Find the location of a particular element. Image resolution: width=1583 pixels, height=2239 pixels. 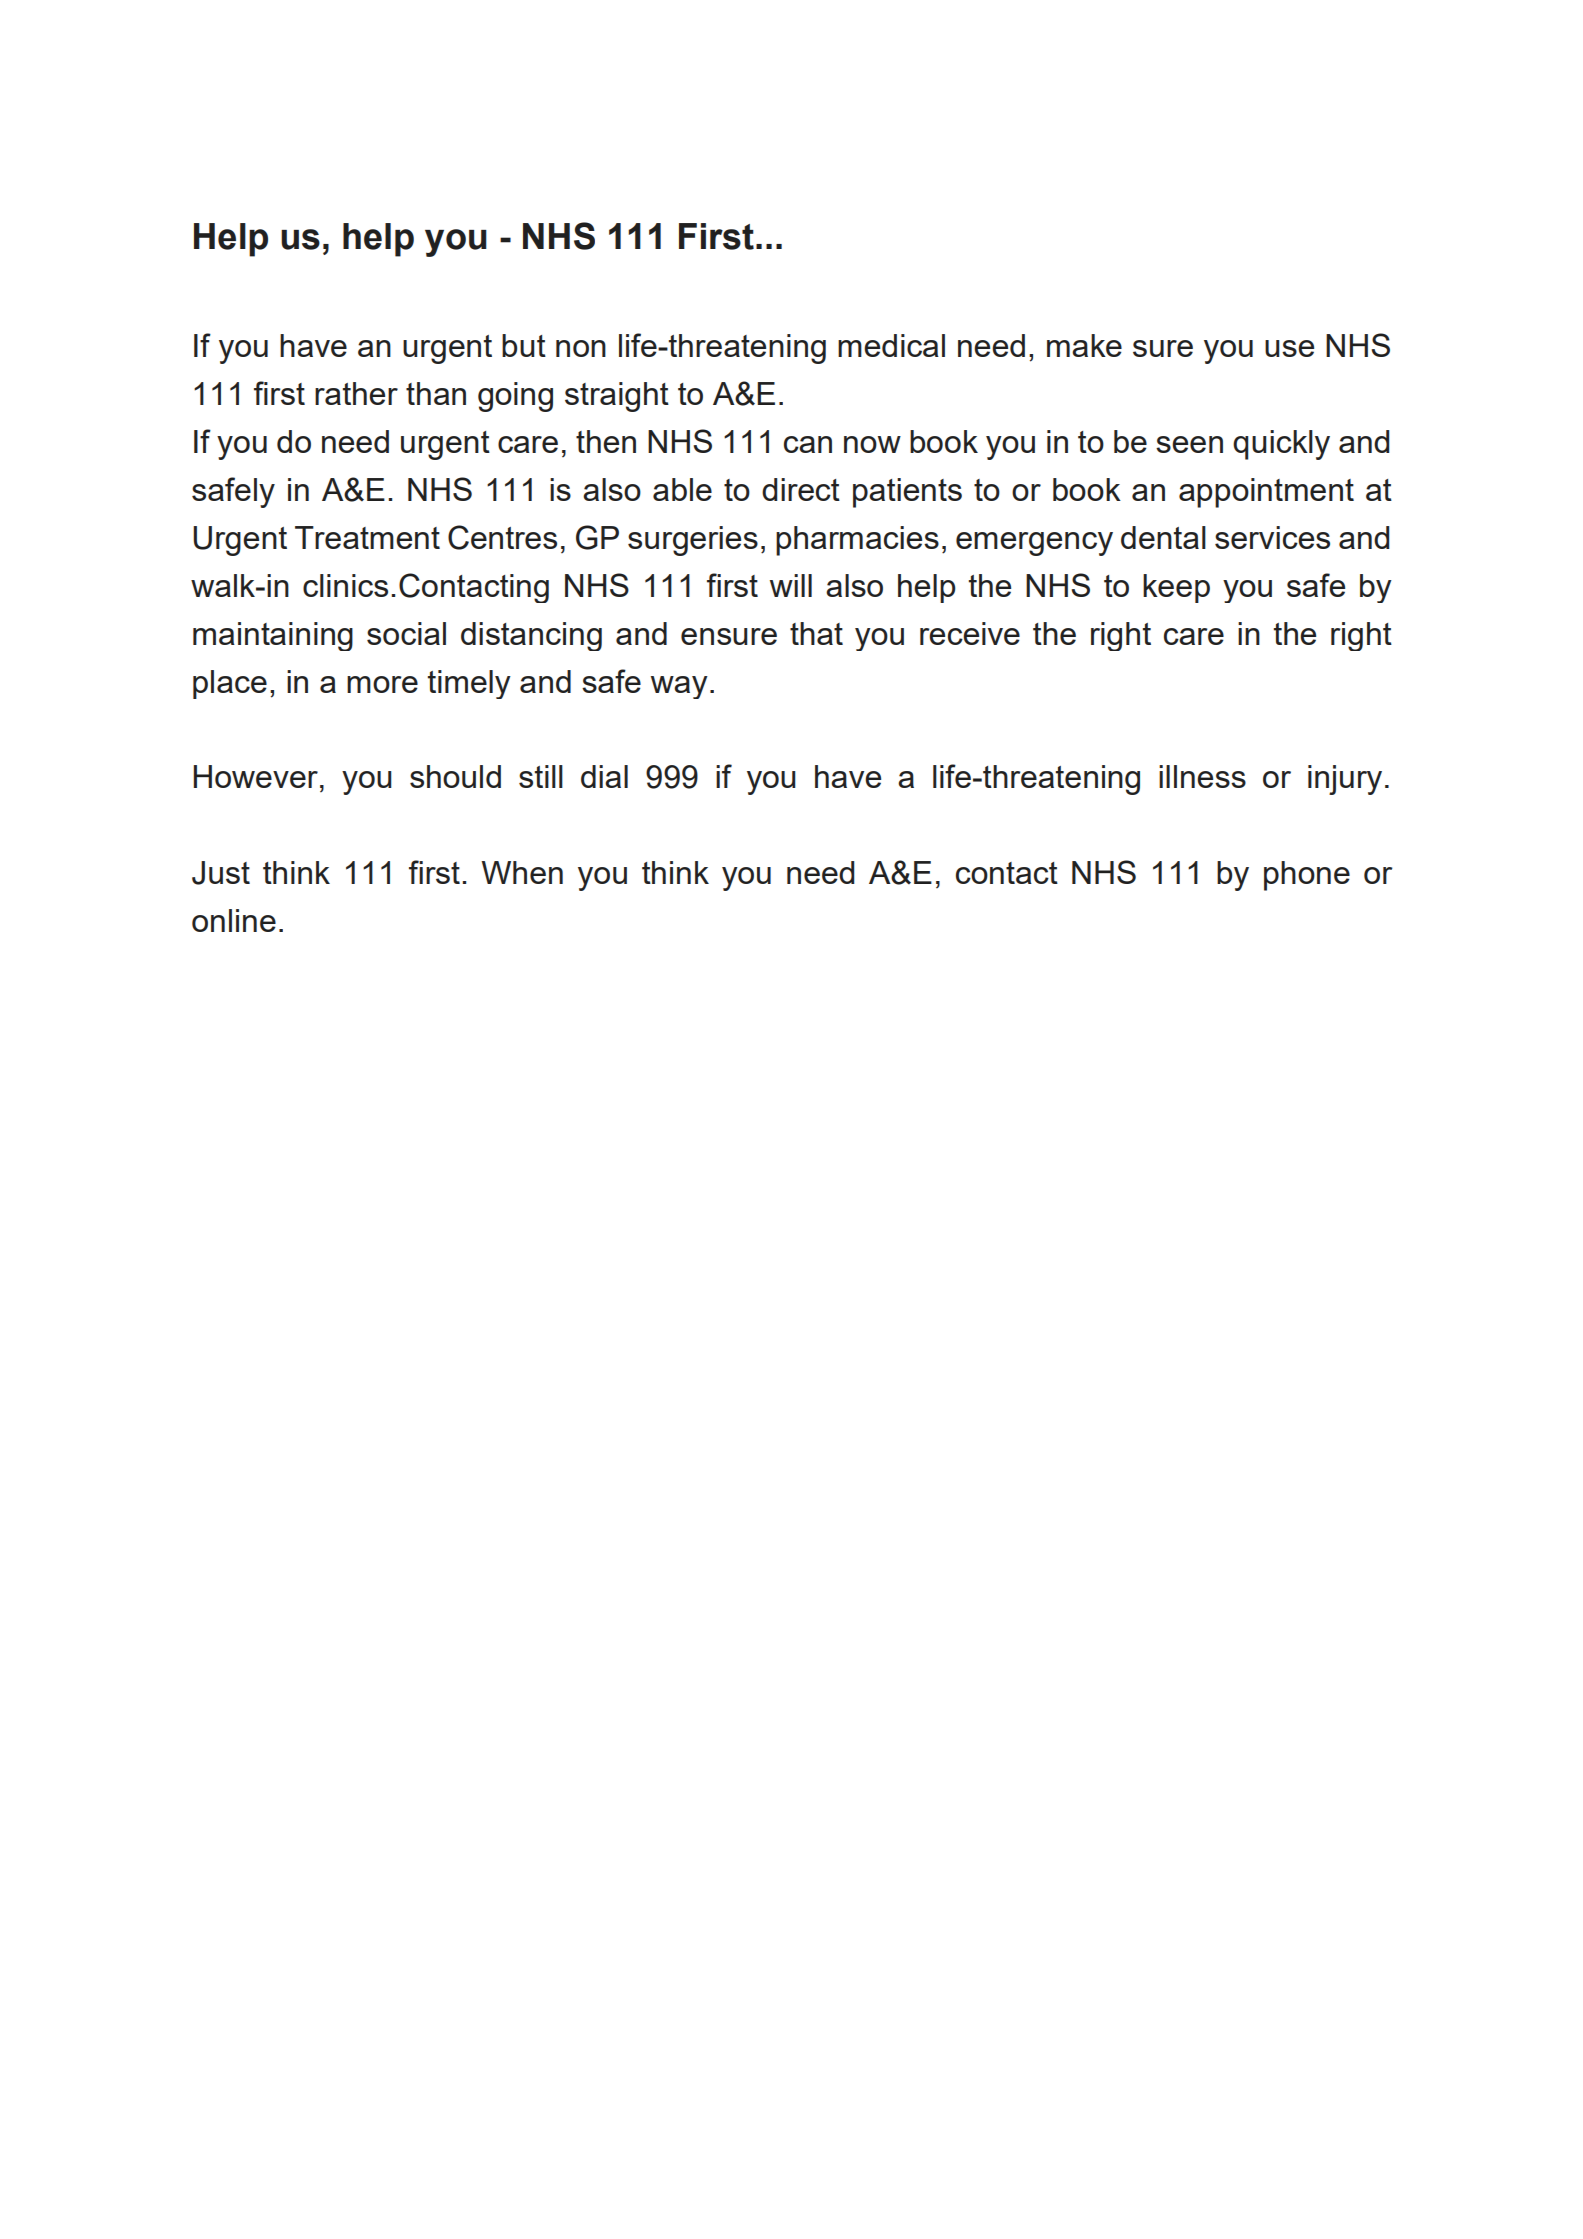

use is located at coordinates (1289, 348).
